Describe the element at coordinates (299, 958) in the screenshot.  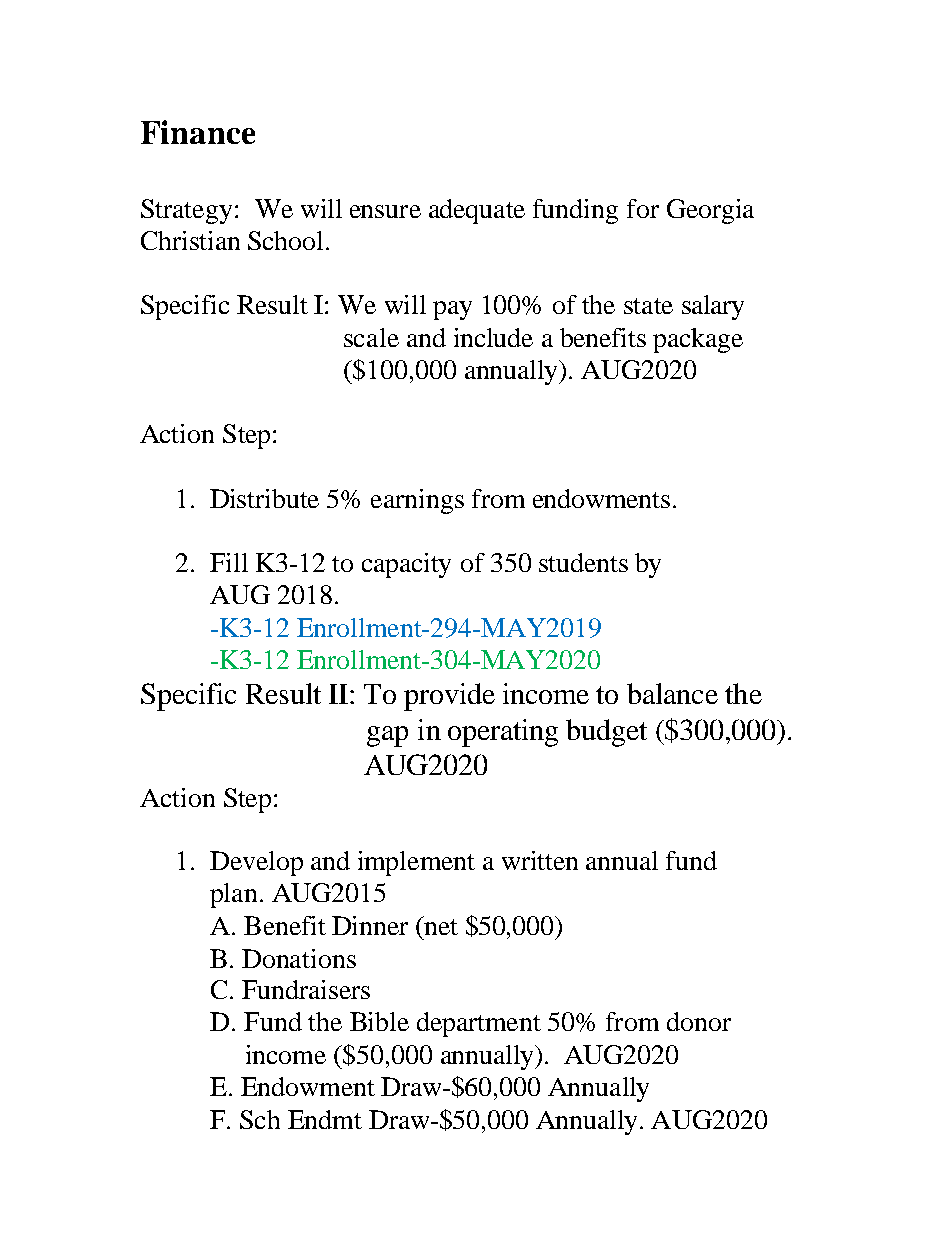
I see `Donations` at that location.
